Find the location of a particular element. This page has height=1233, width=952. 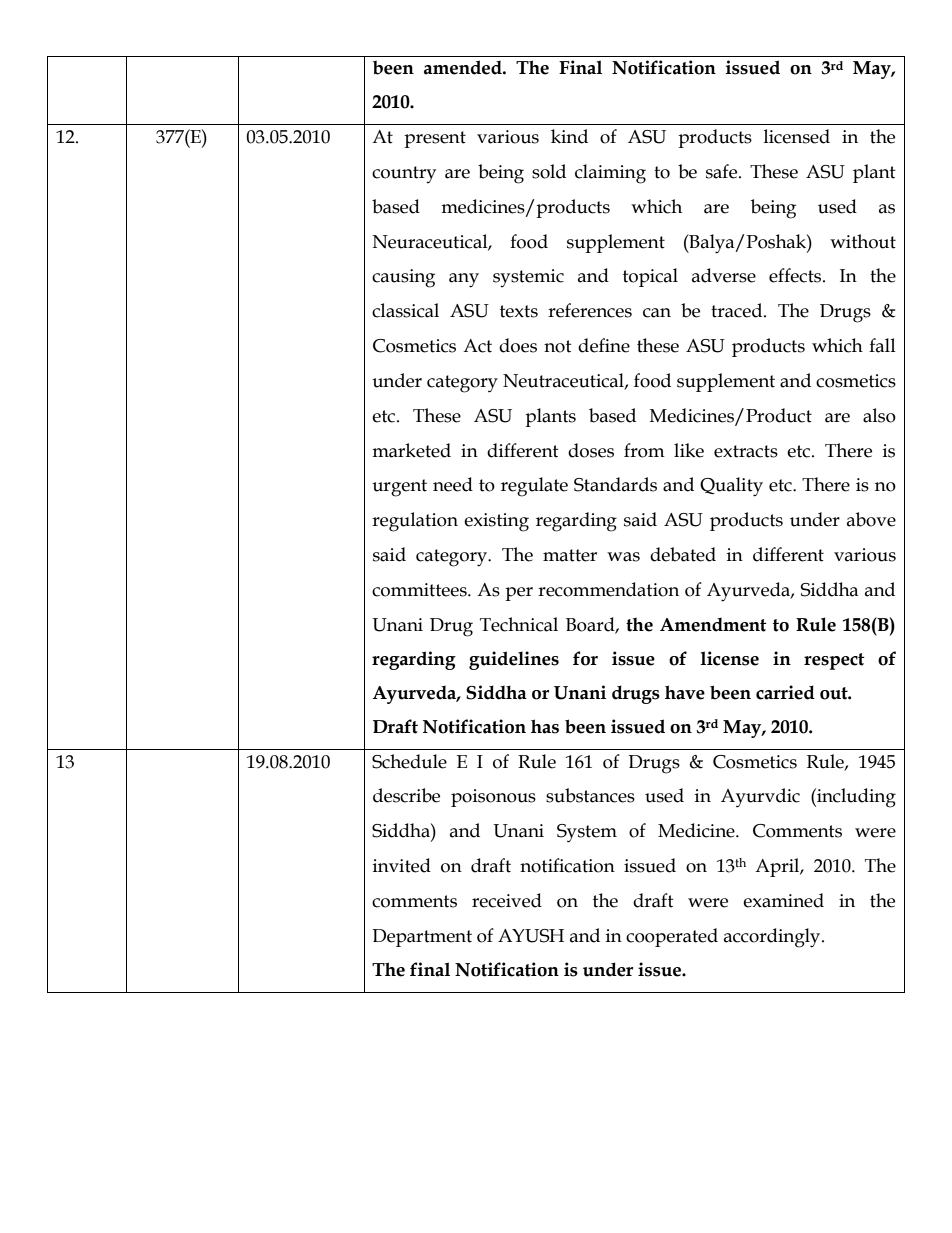

claiming is located at coordinates (610, 174).
